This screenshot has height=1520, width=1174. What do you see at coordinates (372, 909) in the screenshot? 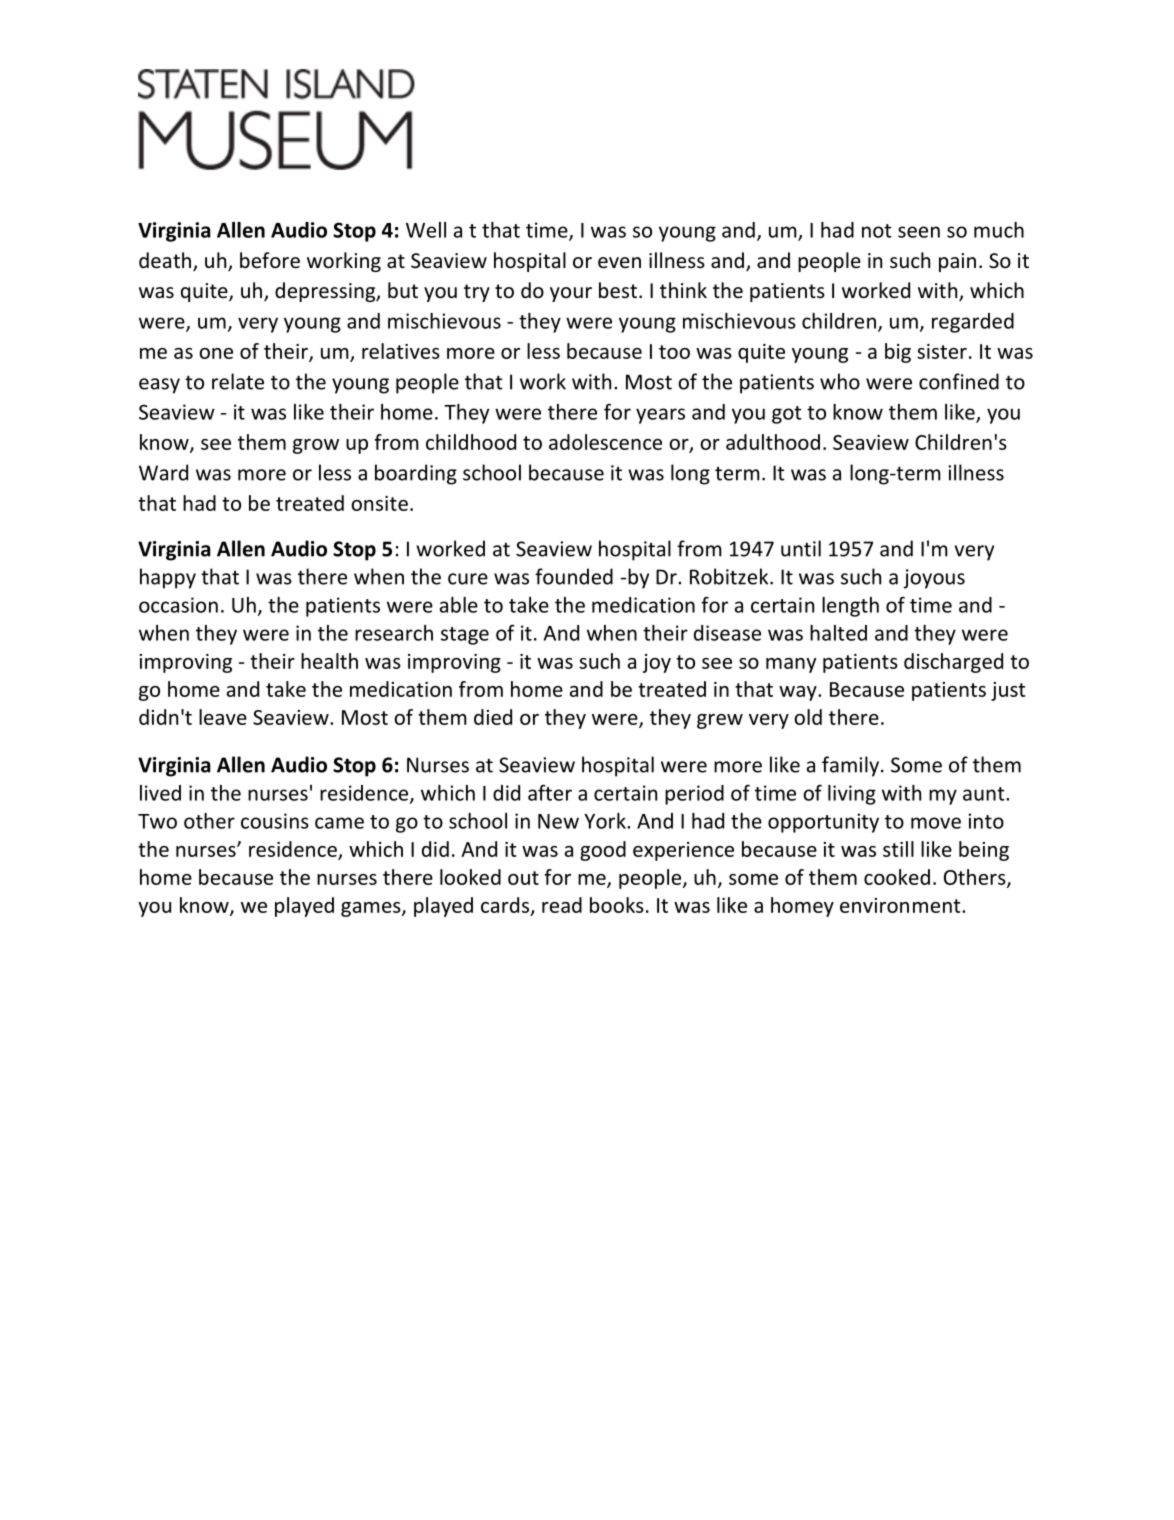
I see `games` at bounding box center [372, 909].
